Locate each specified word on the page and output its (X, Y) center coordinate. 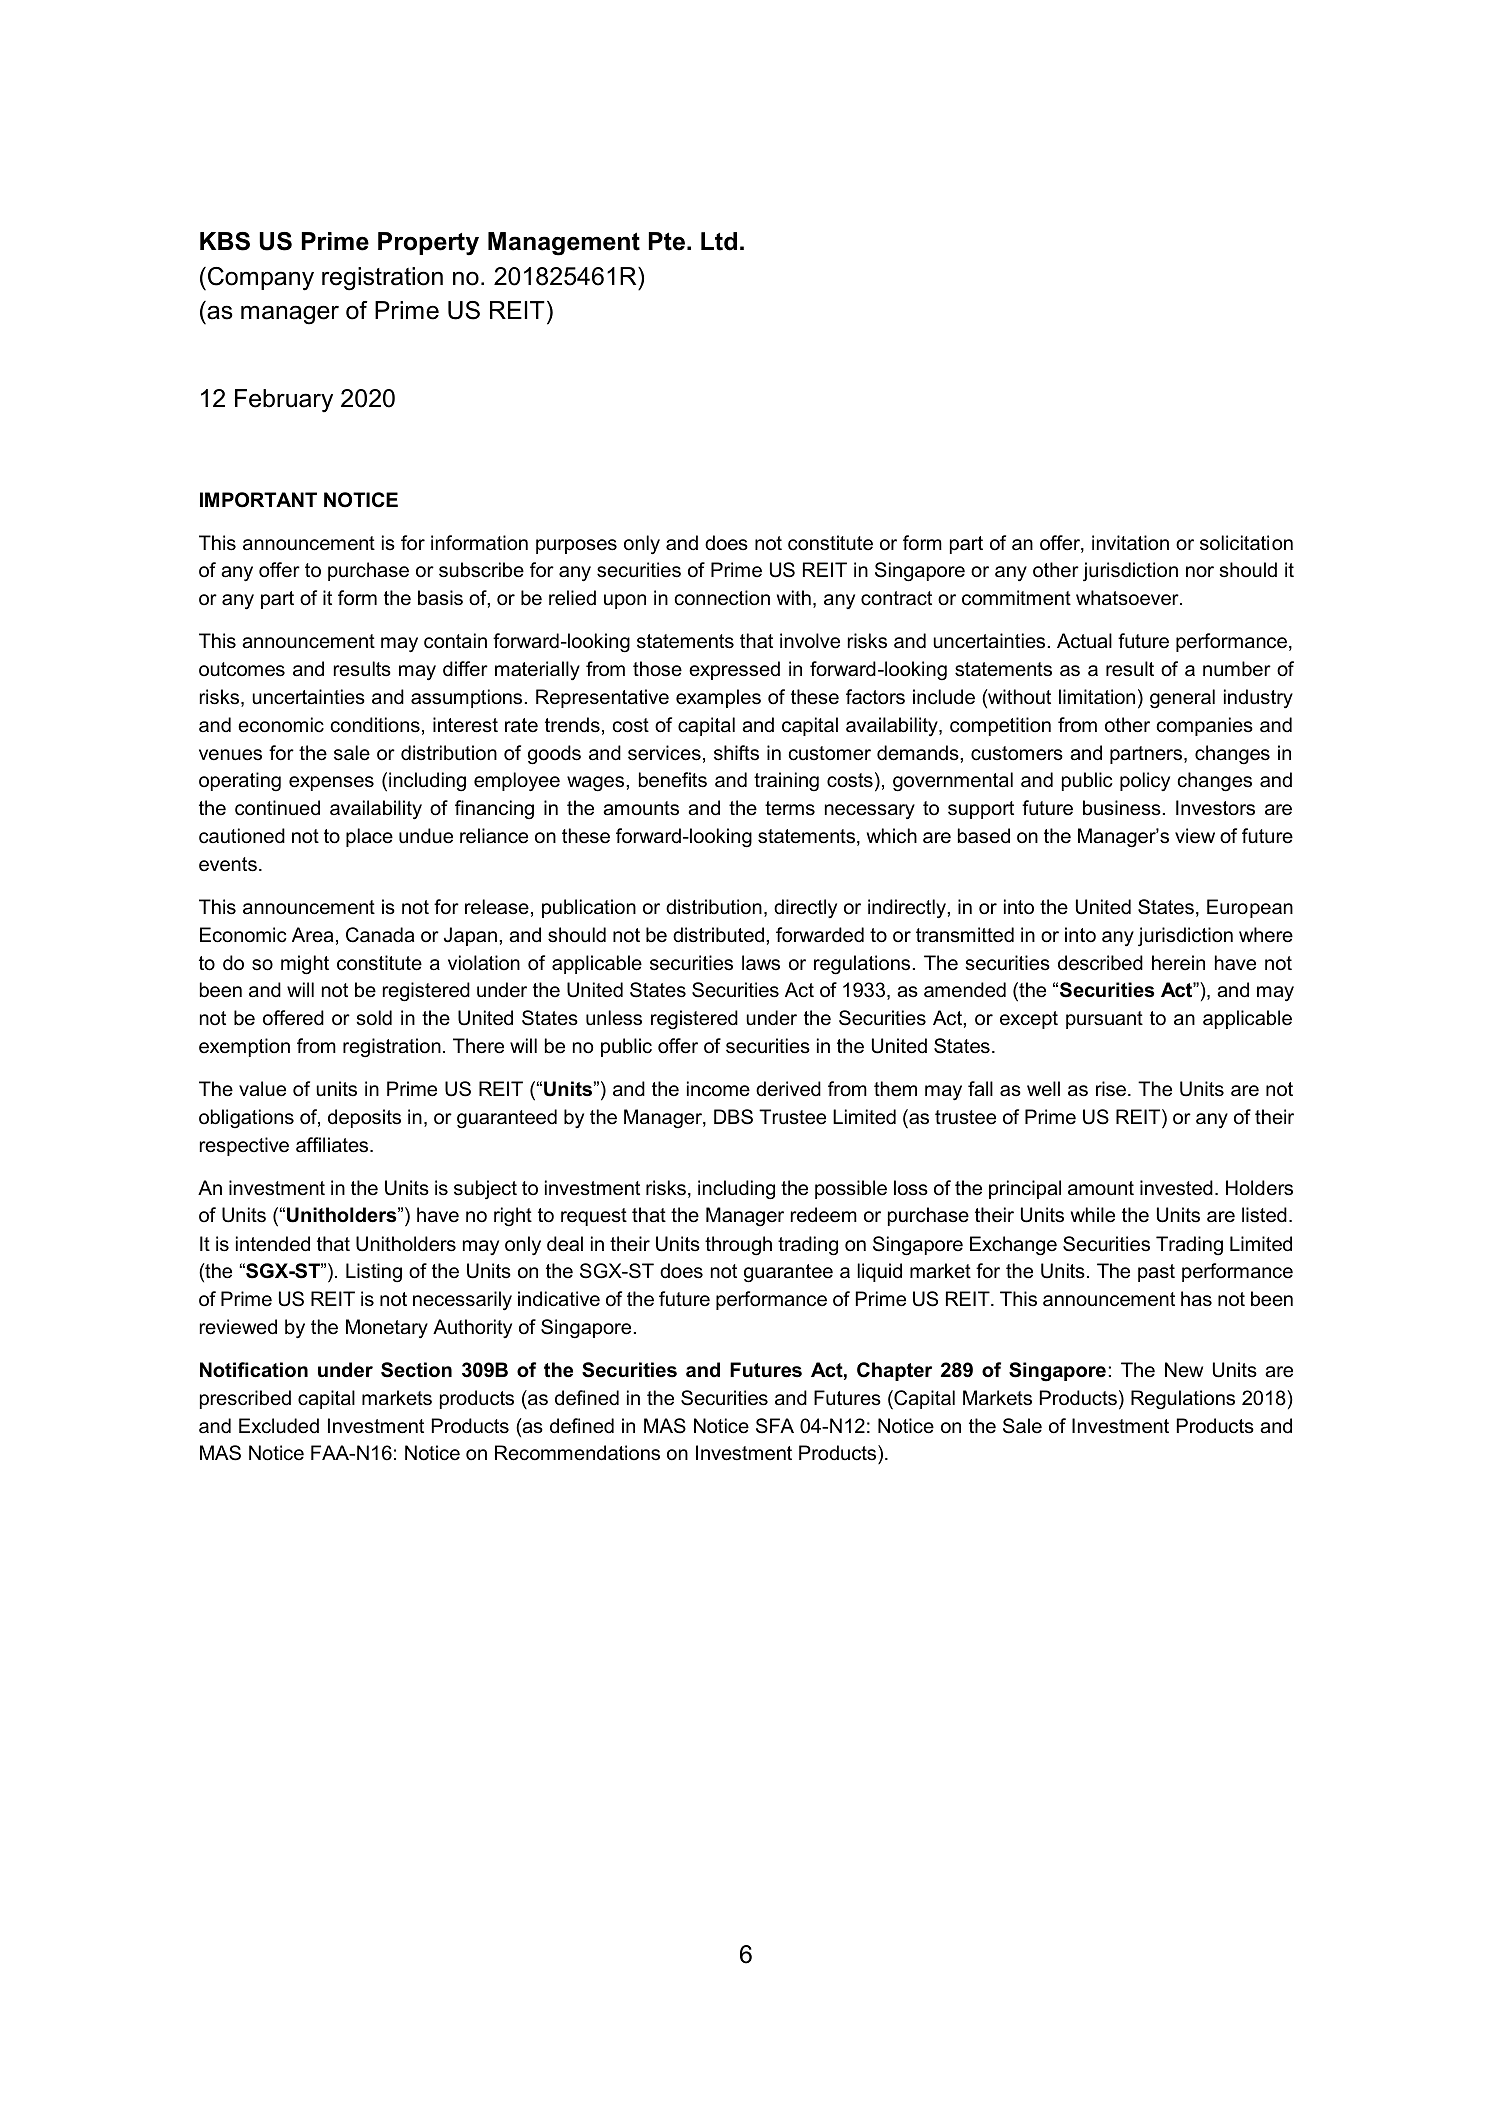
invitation (1130, 543)
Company (261, 279)
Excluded (279, 1426)
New (1184, 1370)
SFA (775, 1426)
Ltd (719, 241)
